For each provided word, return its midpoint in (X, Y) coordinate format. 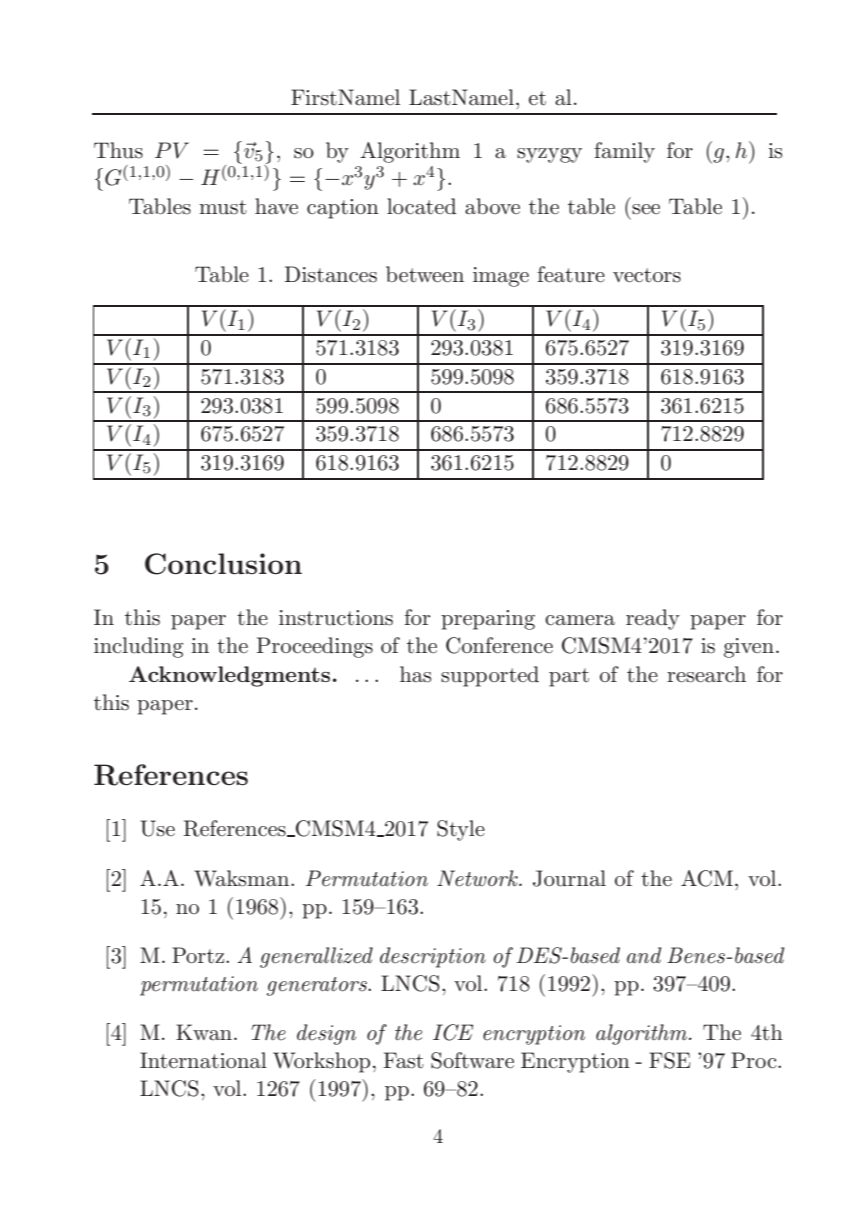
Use (157, 828)
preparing (488, 620)
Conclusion (223, 564)
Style (461, 830)
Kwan (204, 1032)
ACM (707, 878)
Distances (330, 274)
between (425, 274)
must (223, 207)
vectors (647, 275)
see (646, 209)
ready (653, 619)
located (421, 206)
